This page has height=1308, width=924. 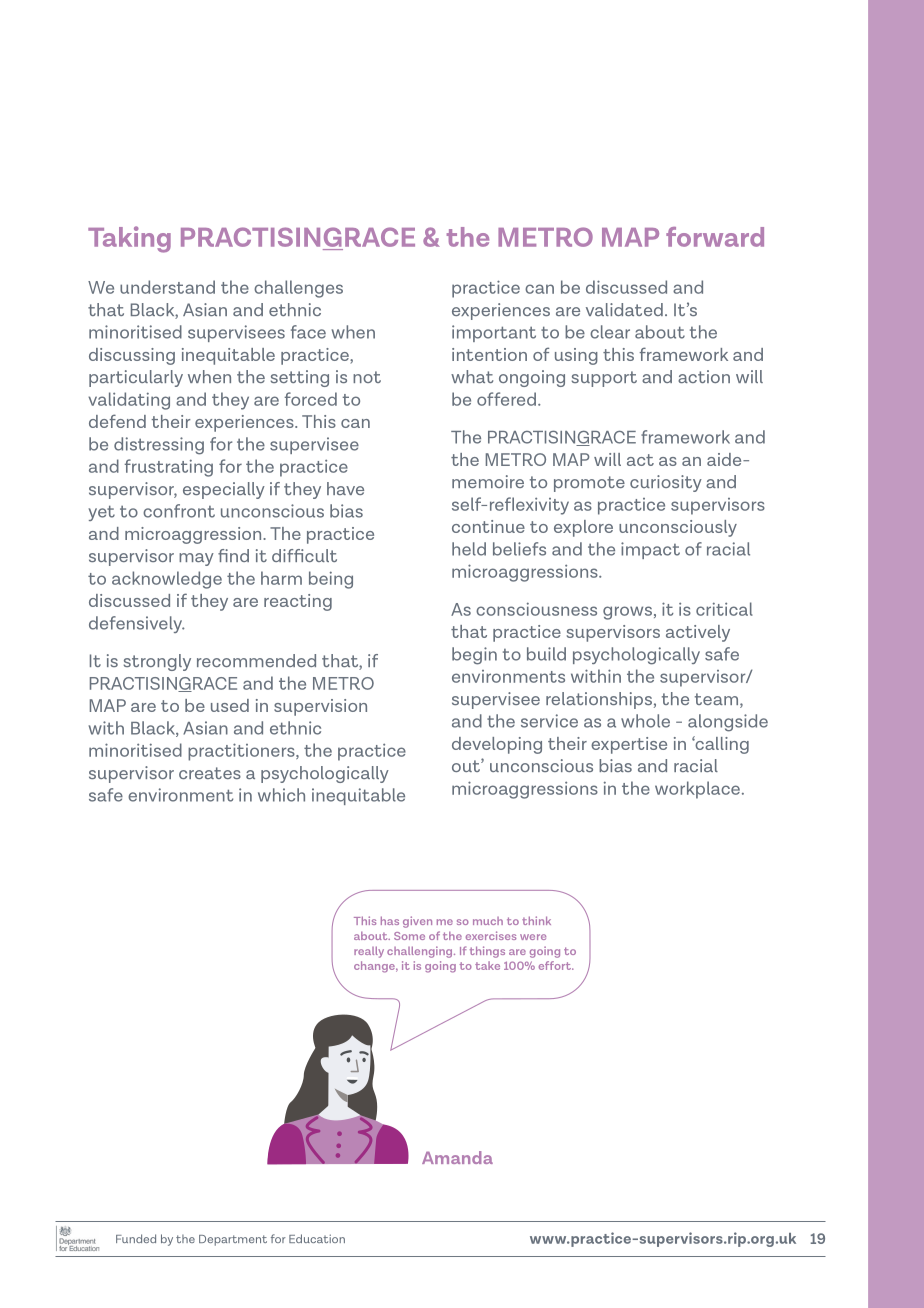 What do you see at coordinates (167, 287) in the page?
I see `understand` at bounding box center [167, 287].
